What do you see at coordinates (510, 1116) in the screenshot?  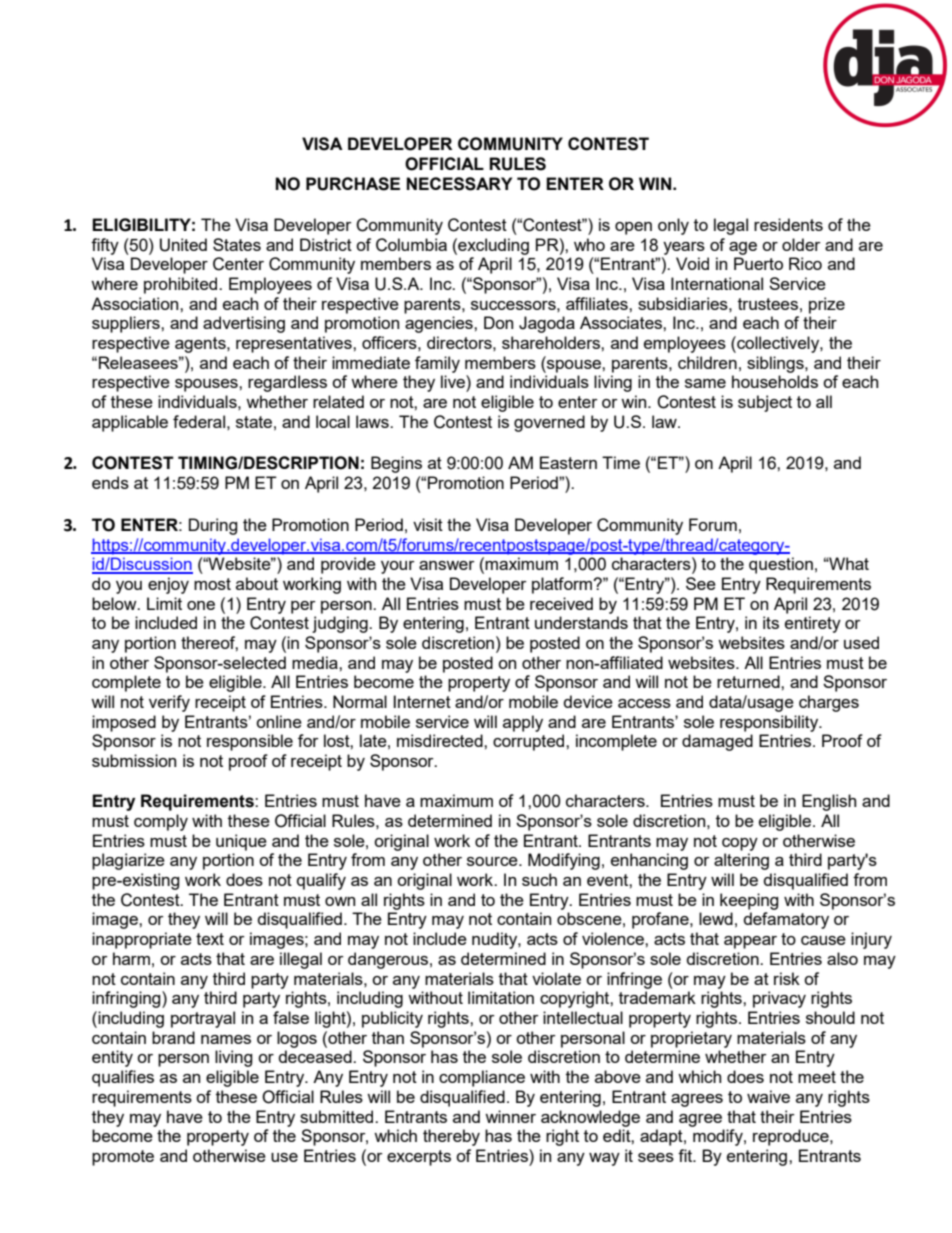 I see `winner` at bounding box center [510, 1116].
